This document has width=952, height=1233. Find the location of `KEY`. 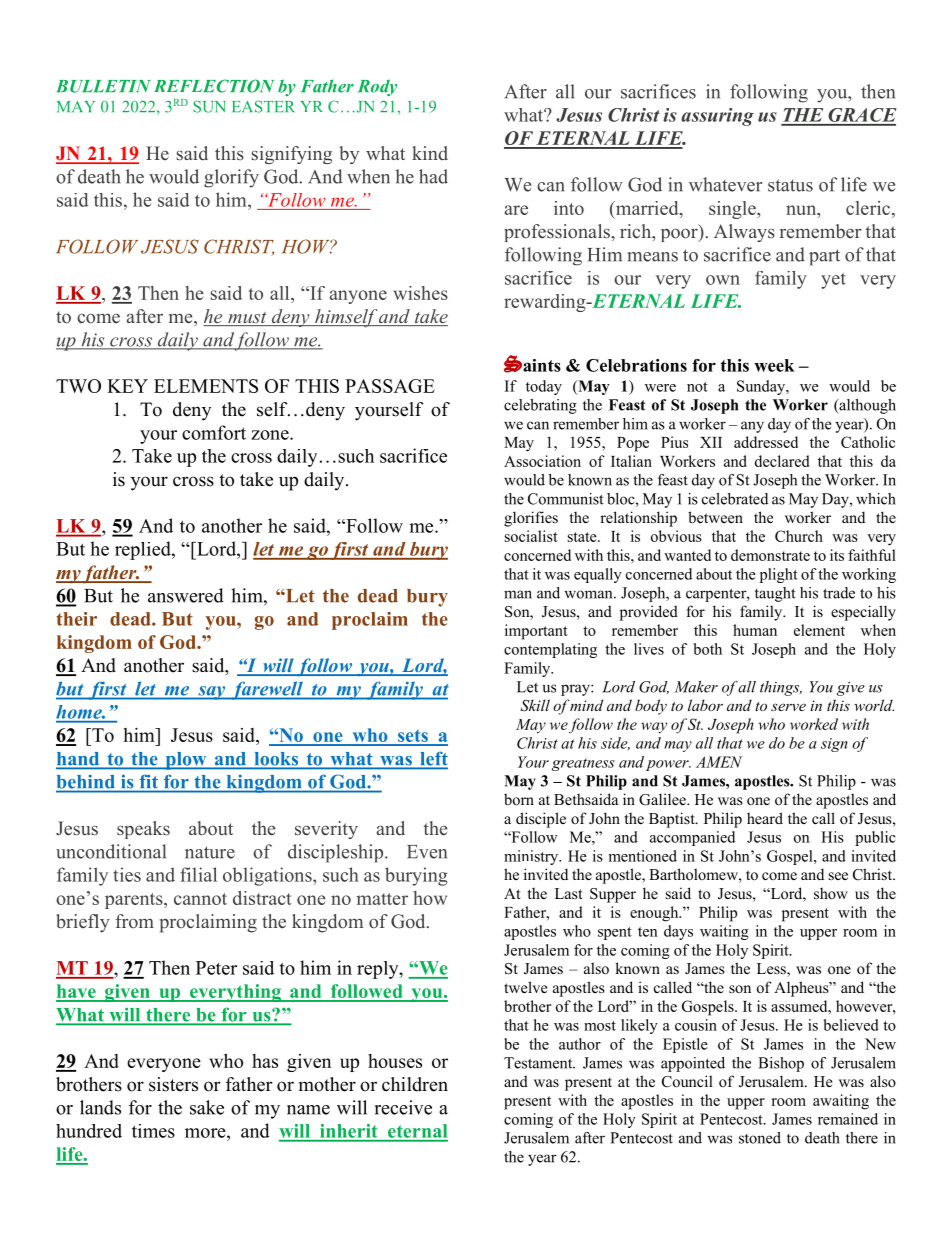

KEY is located at coordinates (127, 386).
